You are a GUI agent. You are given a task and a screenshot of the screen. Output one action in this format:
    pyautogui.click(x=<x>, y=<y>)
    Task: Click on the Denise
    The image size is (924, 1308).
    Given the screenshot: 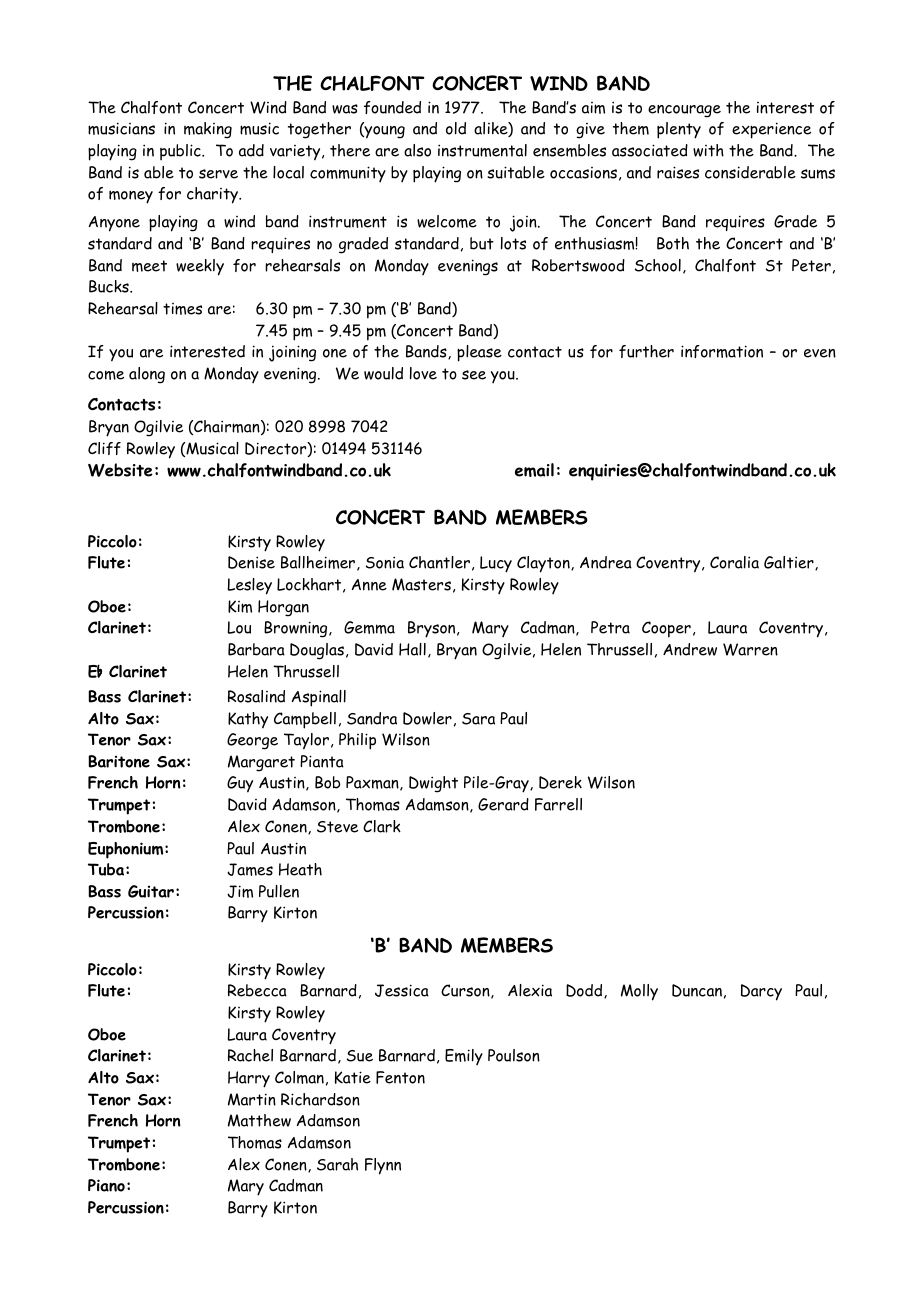 What is the action you would take?
    pyautogui.click(x=251, y=562)
